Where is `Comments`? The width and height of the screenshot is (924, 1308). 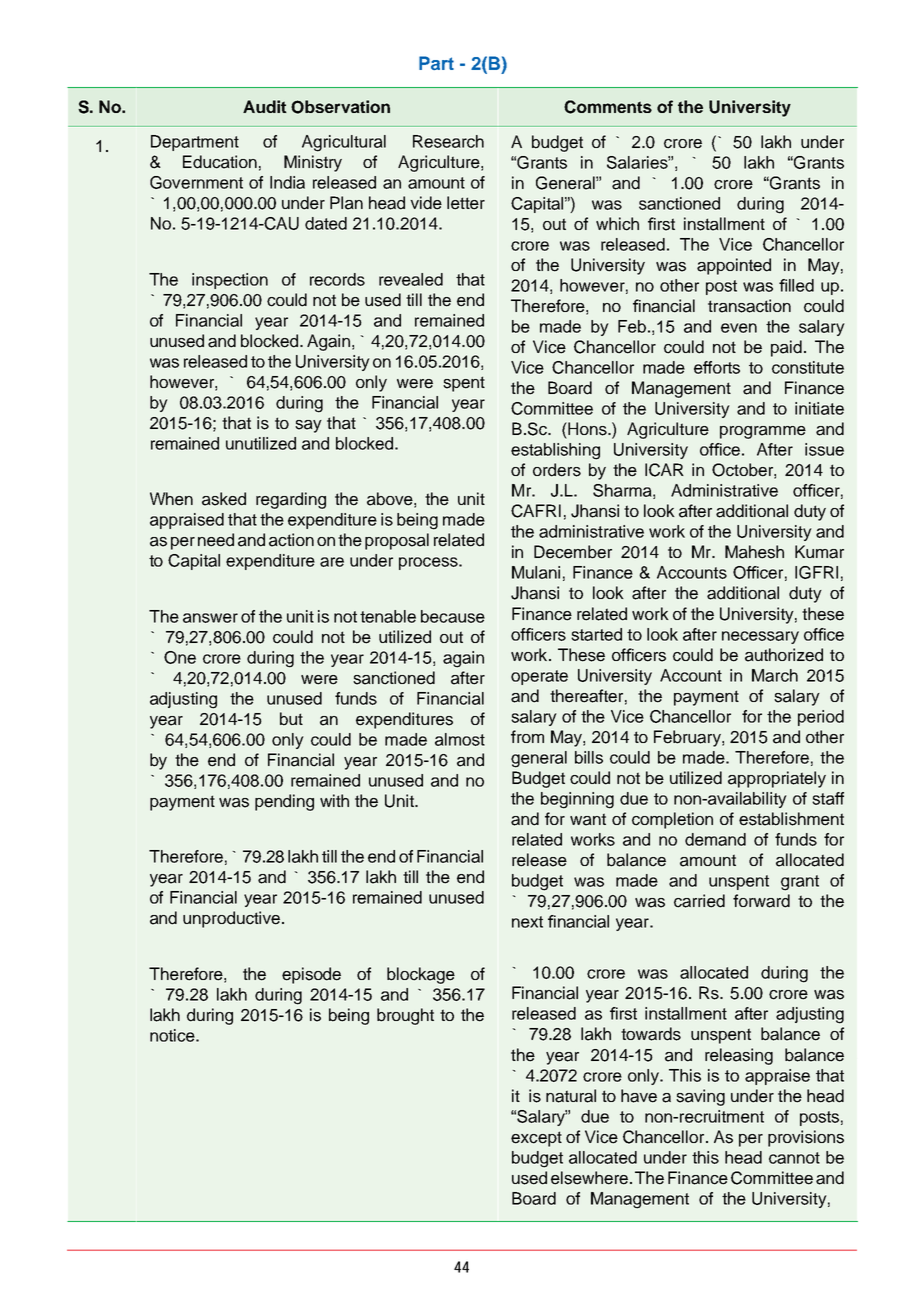
Comments is located at coordinates (608, 107).
